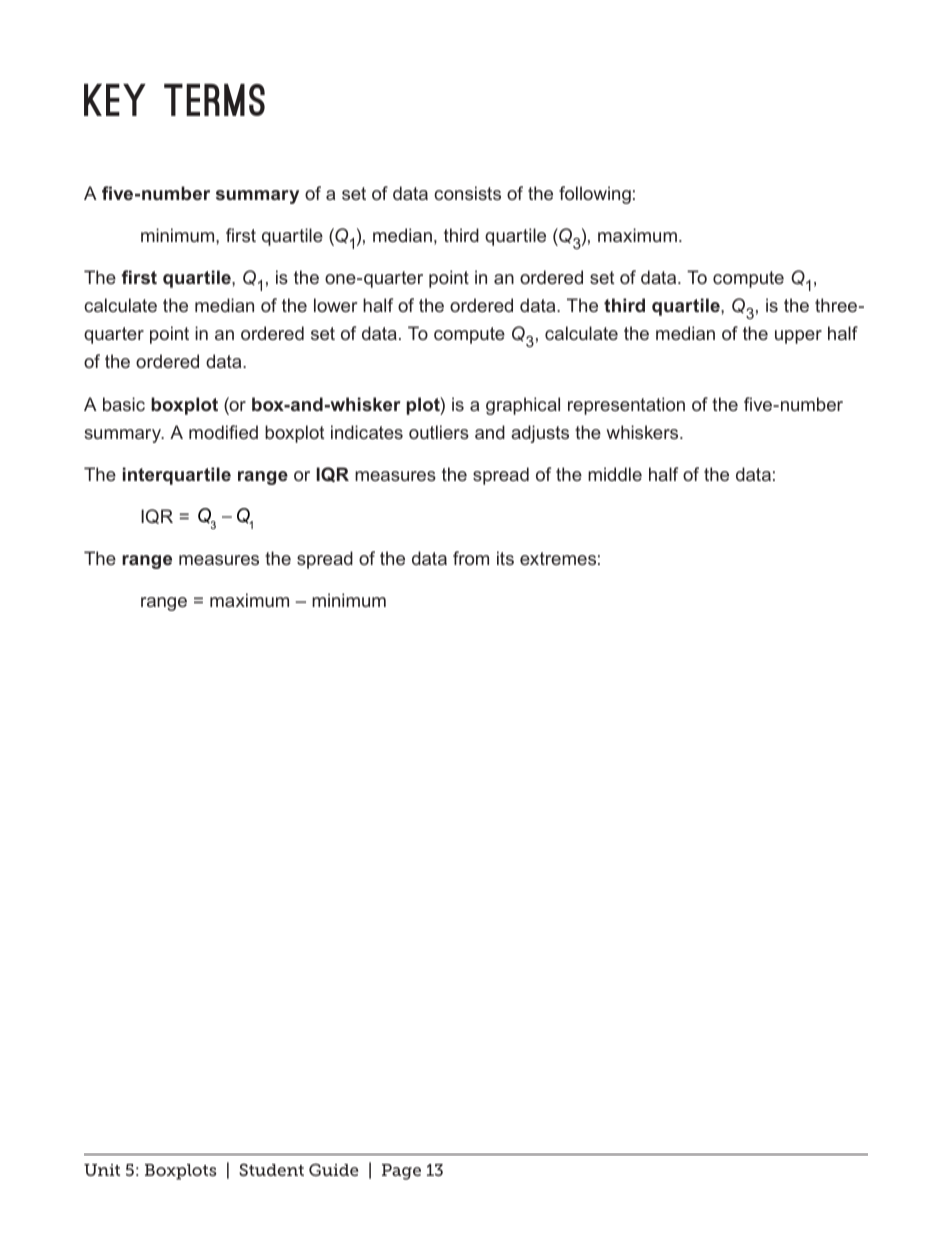 This screenshot has width=952, height=1233. What do you see at coordinates (401, 1172) in the screenshot?
I see `Page` at bounding box center [401, 1172].
